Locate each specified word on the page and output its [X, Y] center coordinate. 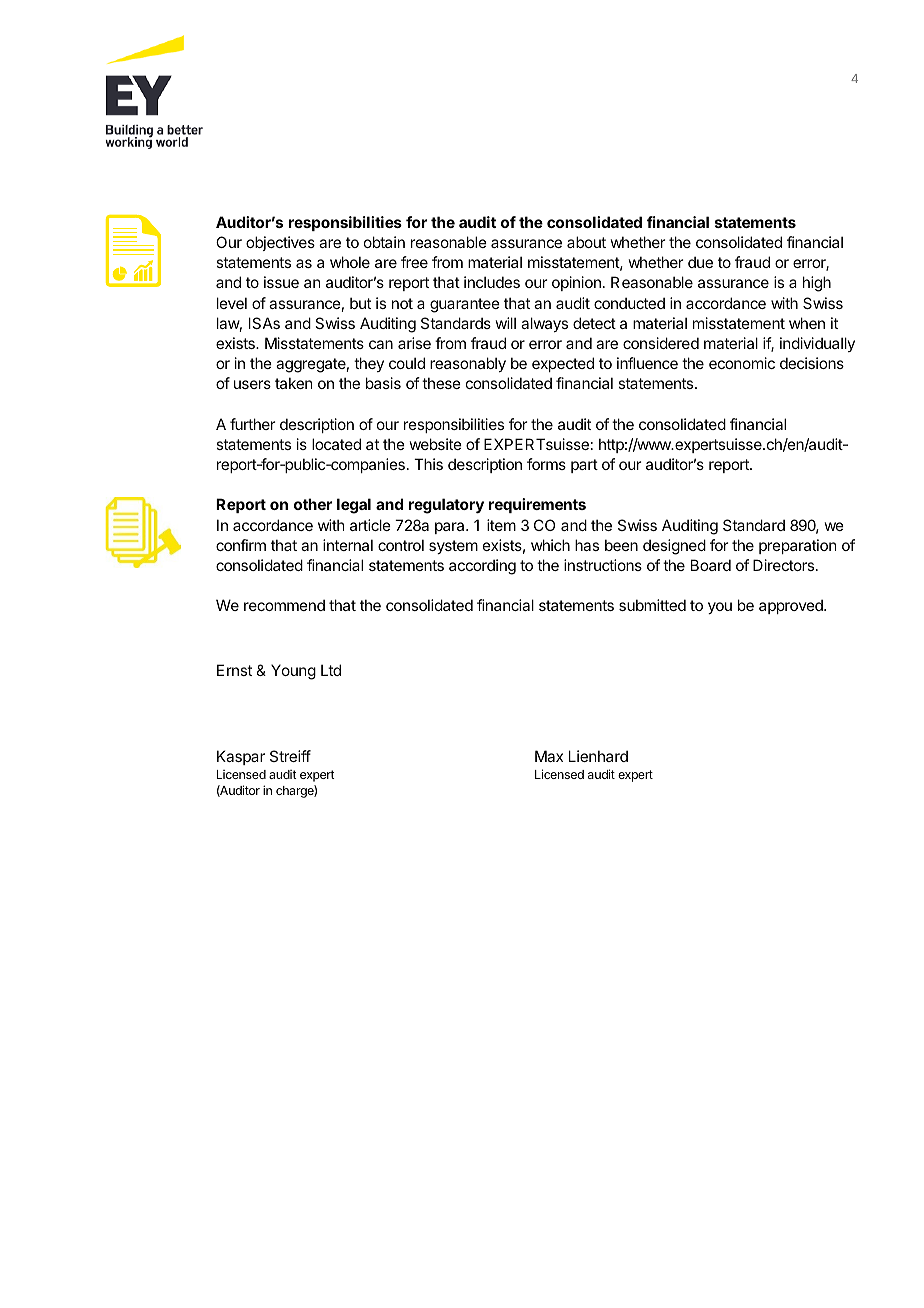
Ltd [331, 670]
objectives [280, 243]
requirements [537, 505]
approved [792, 606]
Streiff [290, 756]
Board [711, 565]
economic [742, 363]
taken [293, 383]
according [482, 567]
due [700, 262]
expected [563, 364]
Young [293, 672]
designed [674, 547]
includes [492, 282]
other [313, 504]
